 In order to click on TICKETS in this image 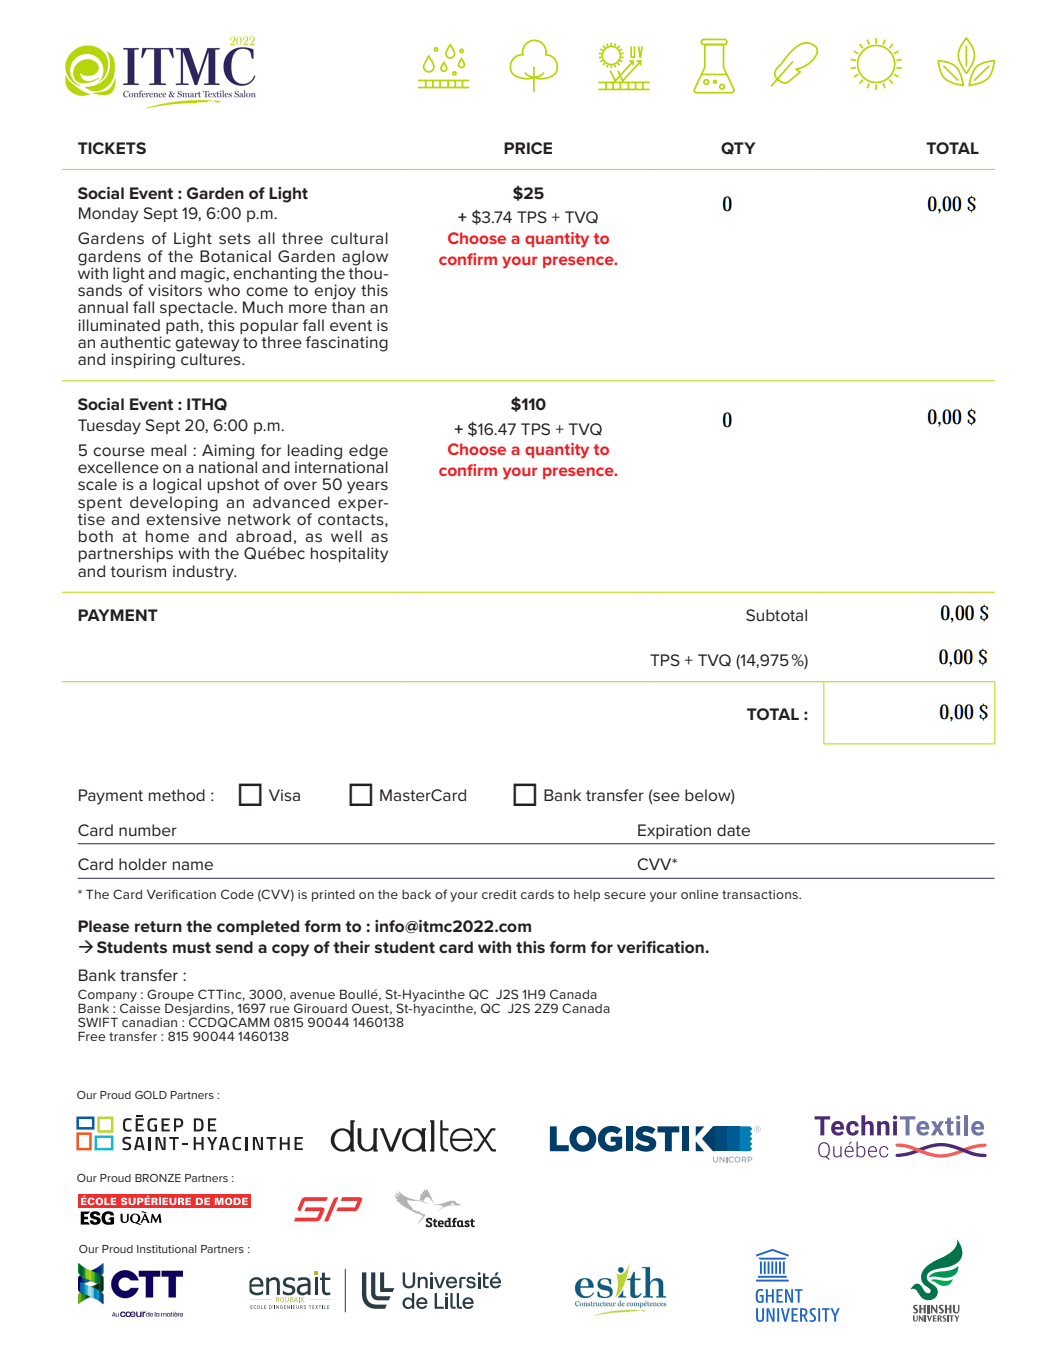, I will do `click(112, 148)`.
